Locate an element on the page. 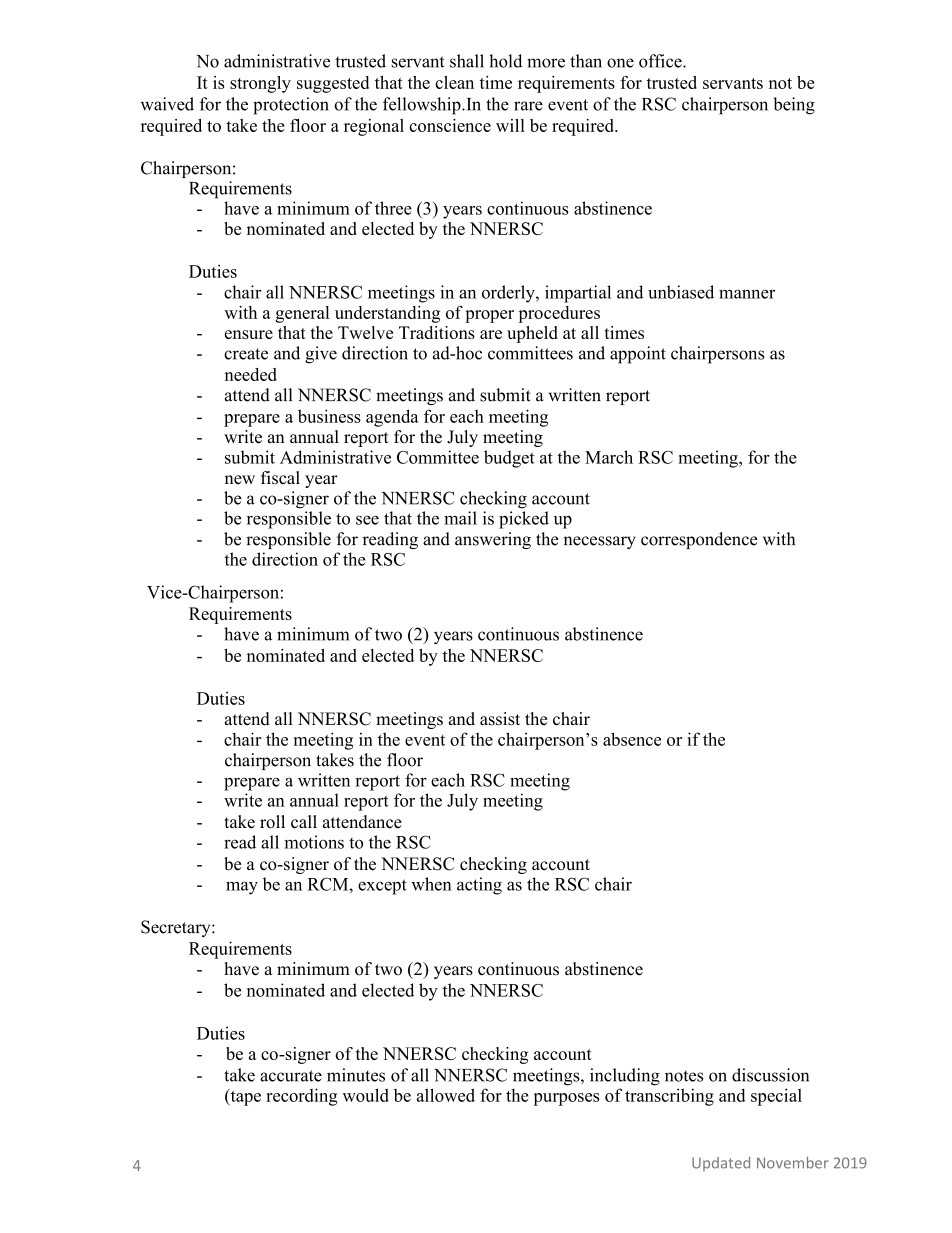 This image has width=952, height=1233. answering is located at coordinates (493, 540).
